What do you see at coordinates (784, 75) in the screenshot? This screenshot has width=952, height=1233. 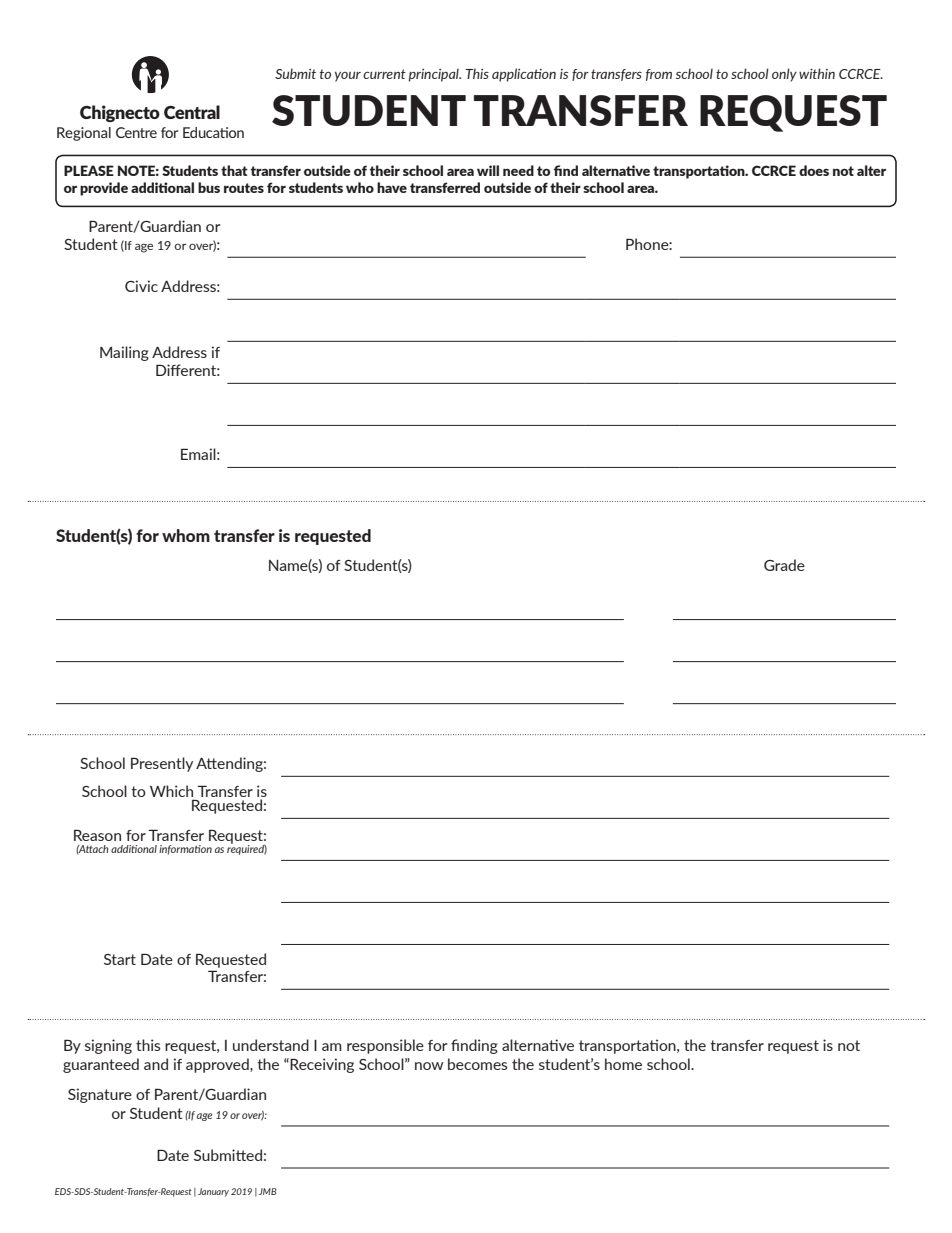 I see `only` at bounding box center [784, 75].
